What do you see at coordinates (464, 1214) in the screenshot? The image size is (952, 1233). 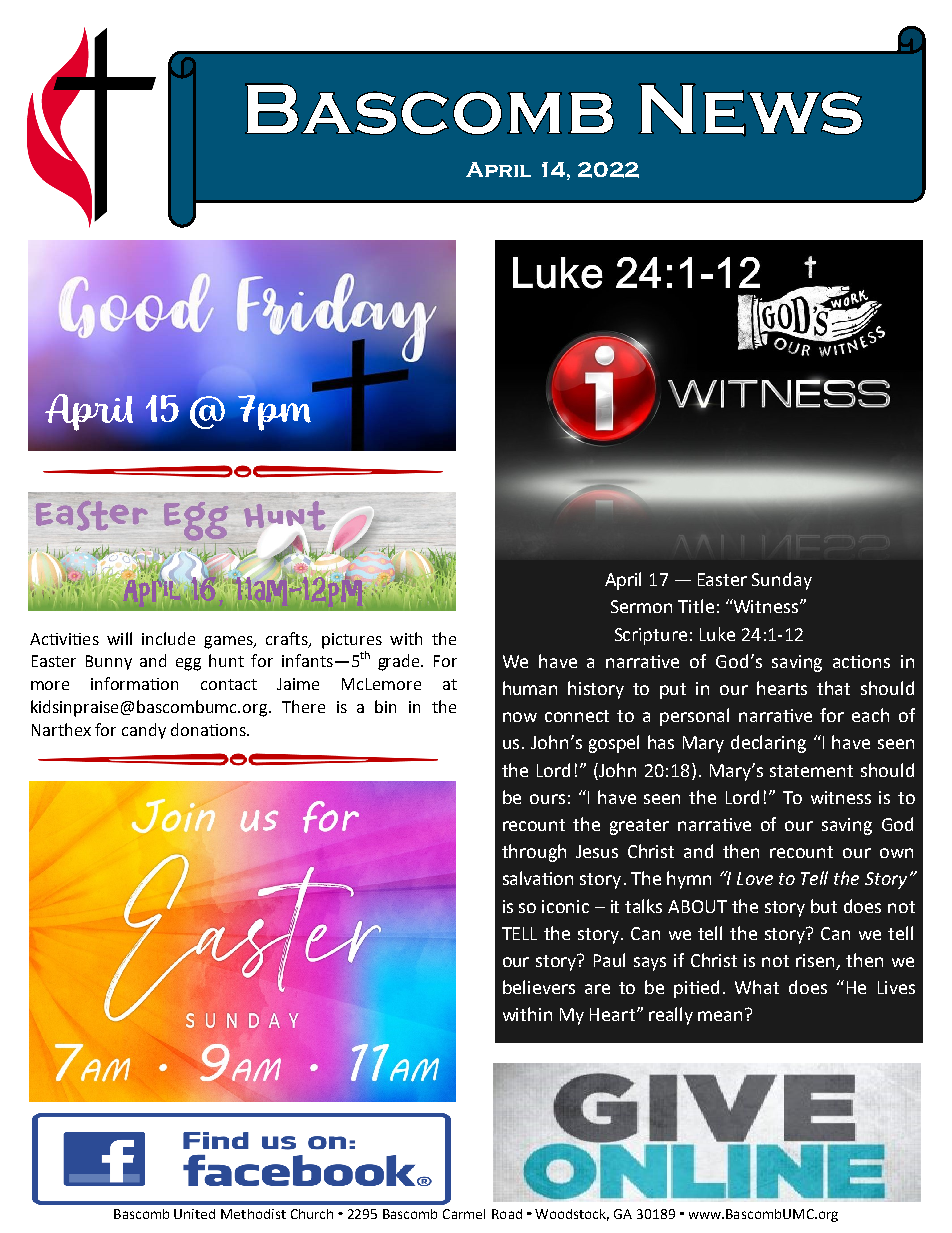 I see `Carmel` at bounding box center [464, 1214].
